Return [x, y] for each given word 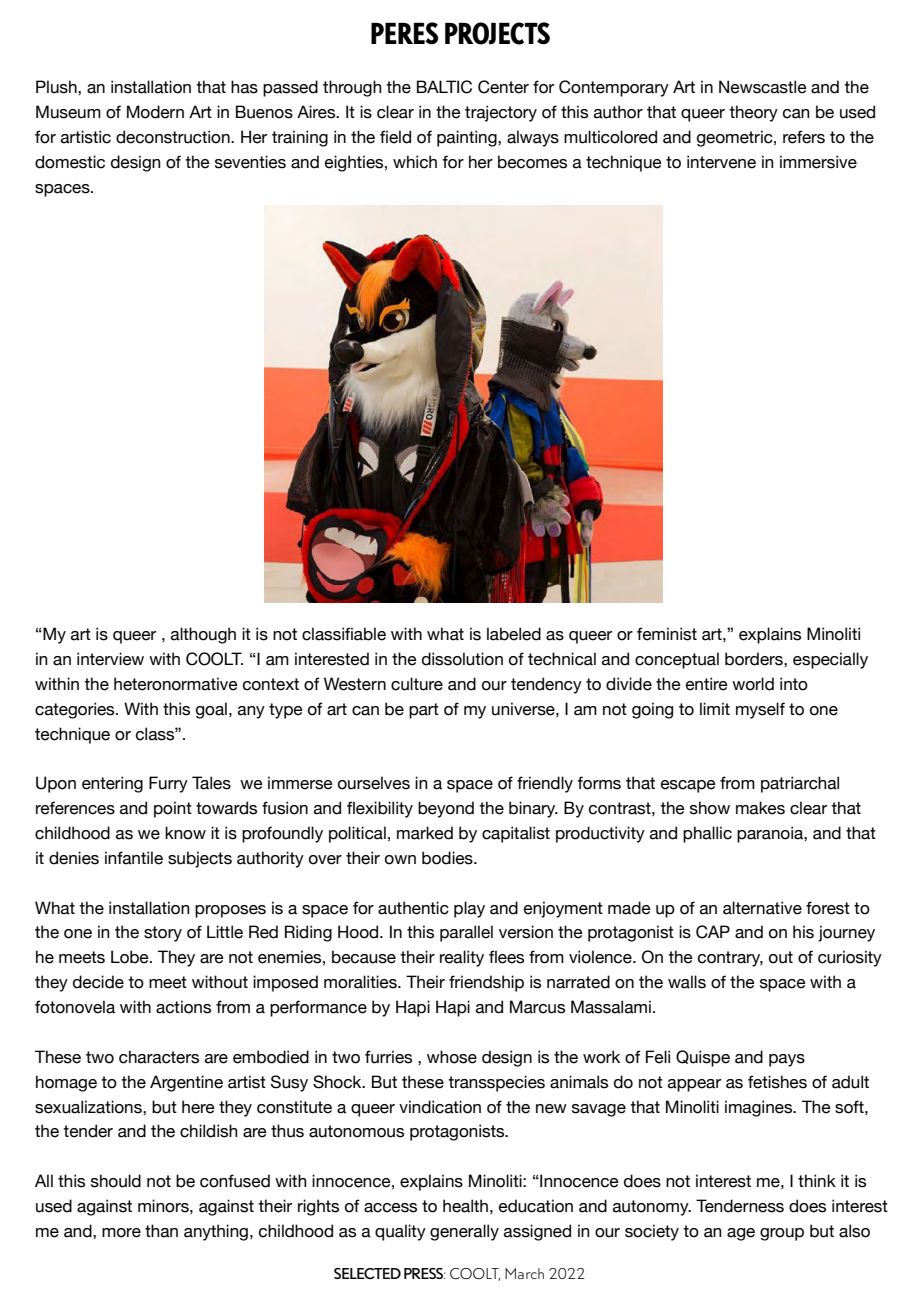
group [782, 1234]
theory [753, 113]
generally [464, 1232]
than [161, 1231]
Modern [155, 112]
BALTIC [444, 87]
